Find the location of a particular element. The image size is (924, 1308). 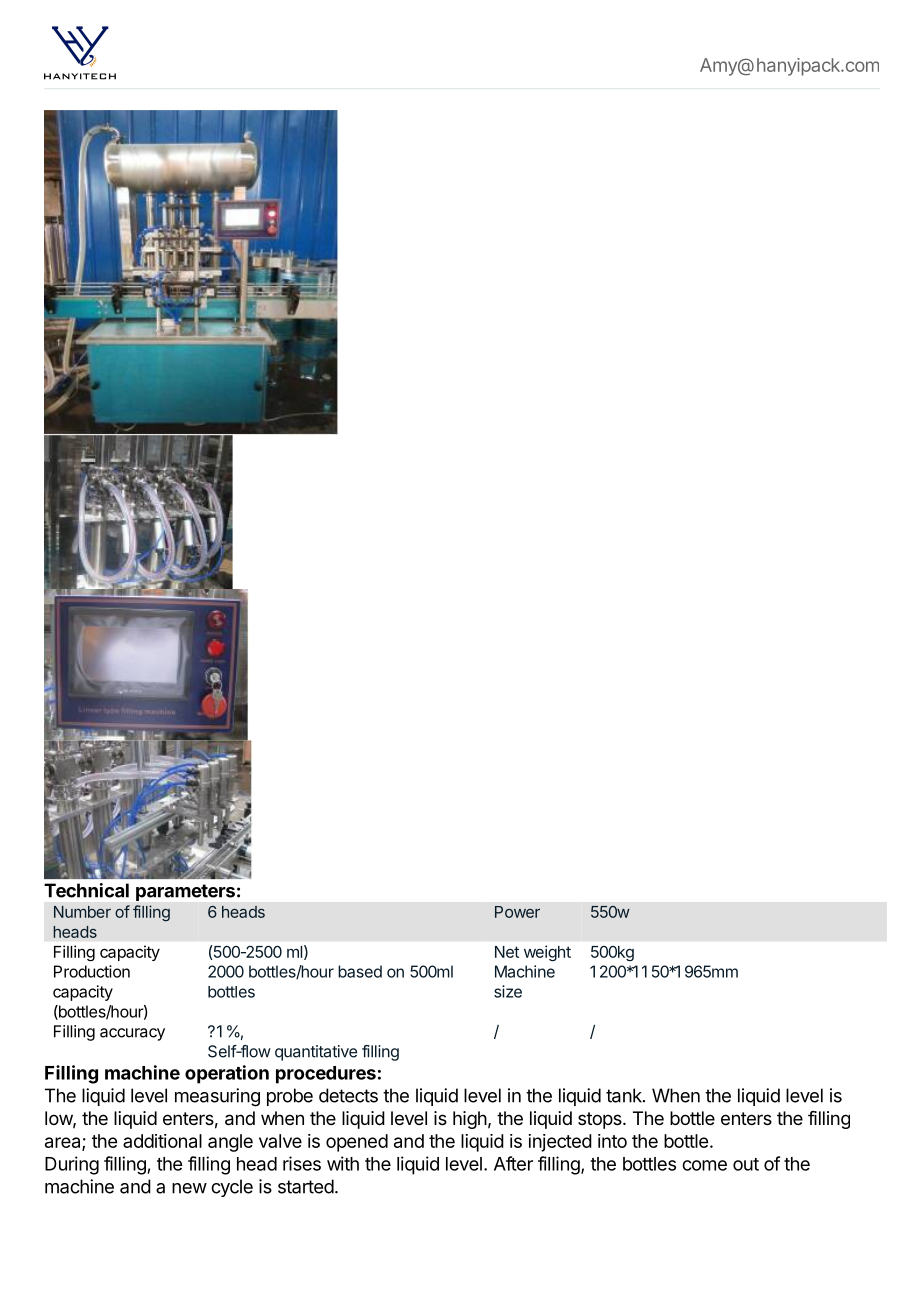

weight is located at coordinates (547, 953).
